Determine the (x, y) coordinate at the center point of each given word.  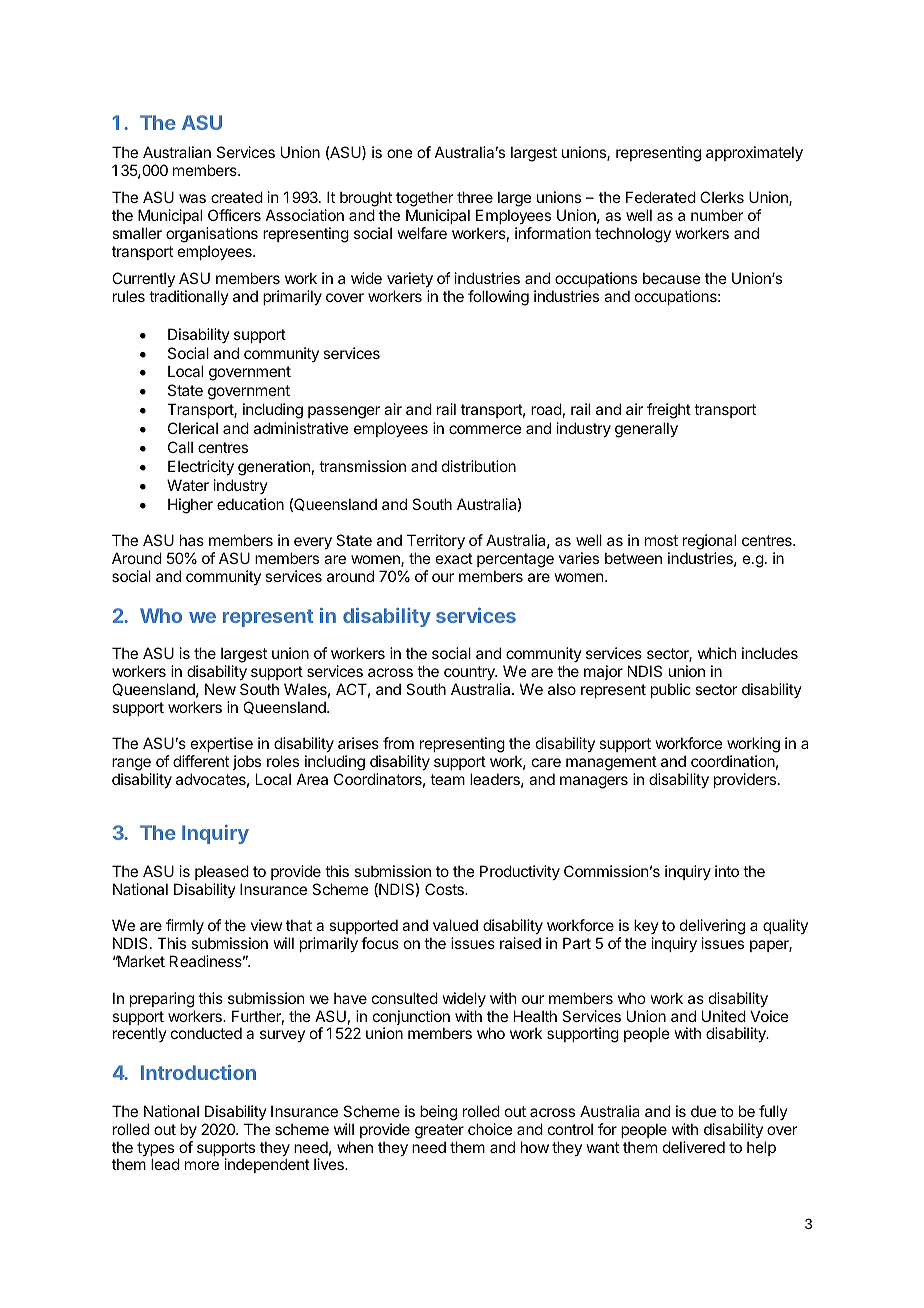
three (475, 197)
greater (439, 1131)
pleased (222, 872)
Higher (190, 506)
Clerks (722, 197)
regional (709, 543)
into (727, 871)
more (202, 1165)
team (447, 779)
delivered (694, 1147)
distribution (479, 466)
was (192, 198)
